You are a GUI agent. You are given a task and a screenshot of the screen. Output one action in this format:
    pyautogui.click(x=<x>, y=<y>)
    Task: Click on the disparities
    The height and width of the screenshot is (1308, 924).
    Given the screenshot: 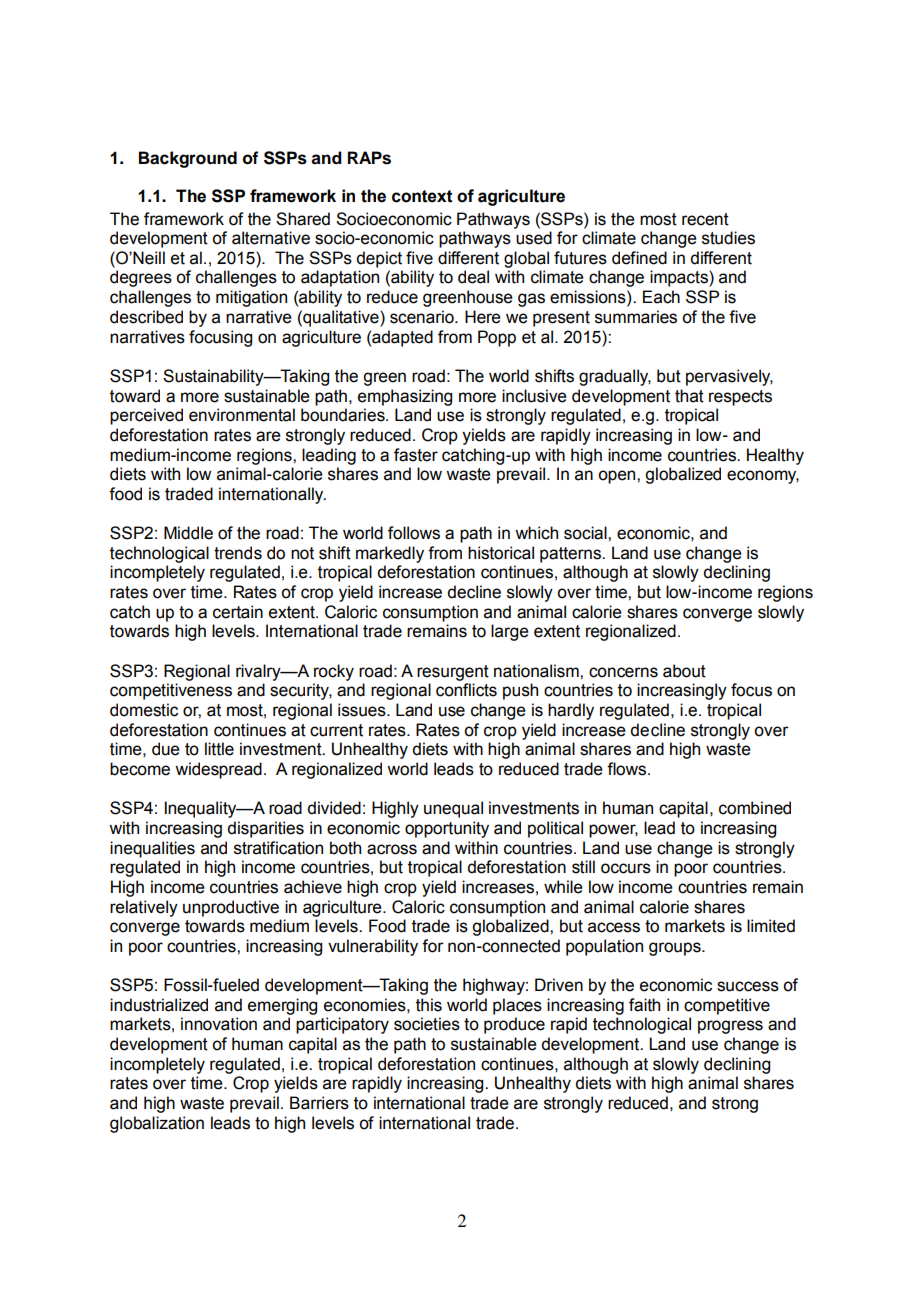 What is the action you would take?
    pyautogui.click(x=265, y=829)
